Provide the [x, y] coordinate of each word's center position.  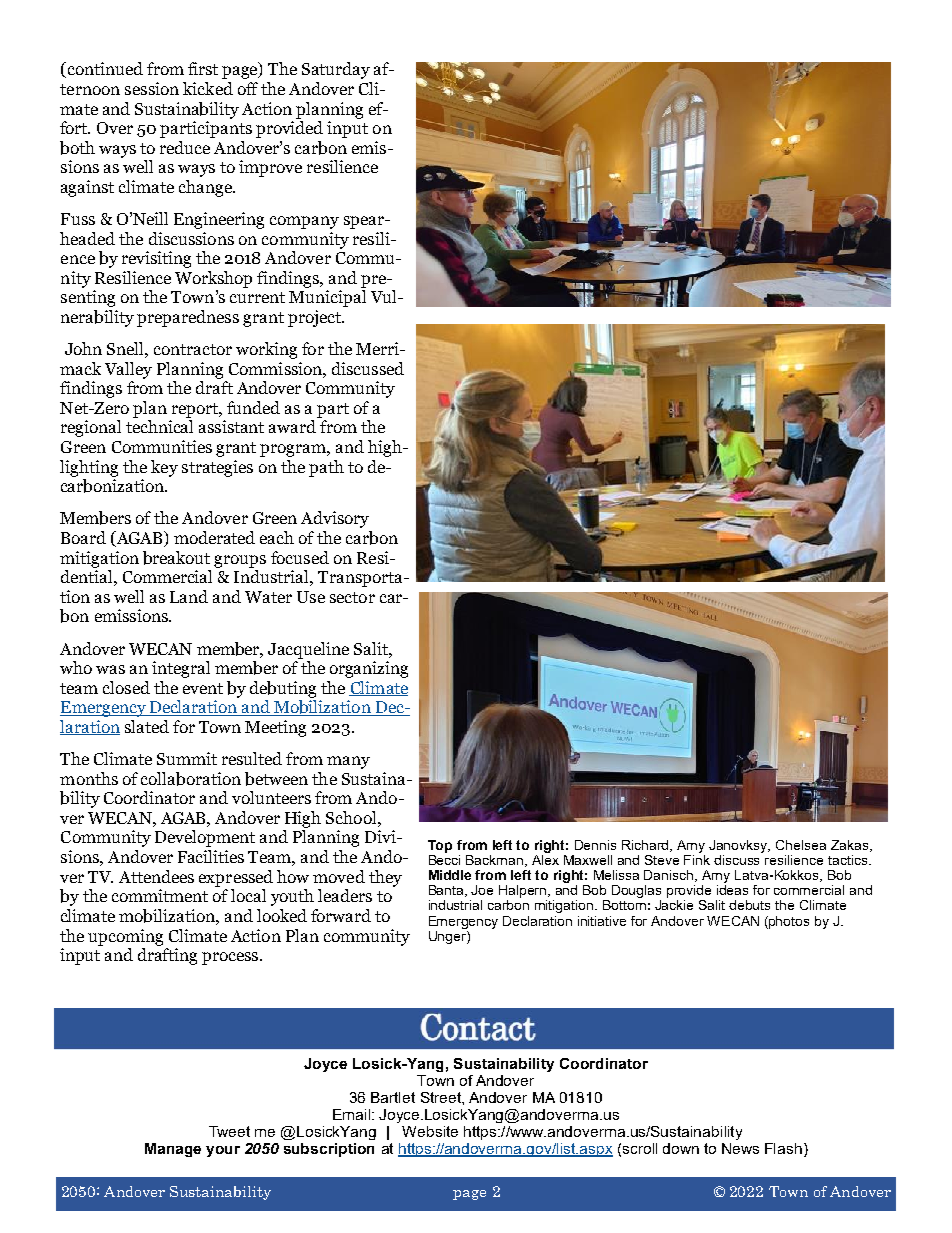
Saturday [336, 70]
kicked [208, 88]
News [740, 1148]
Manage [173, 1150]
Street [442, 1097]
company [304, 222]
